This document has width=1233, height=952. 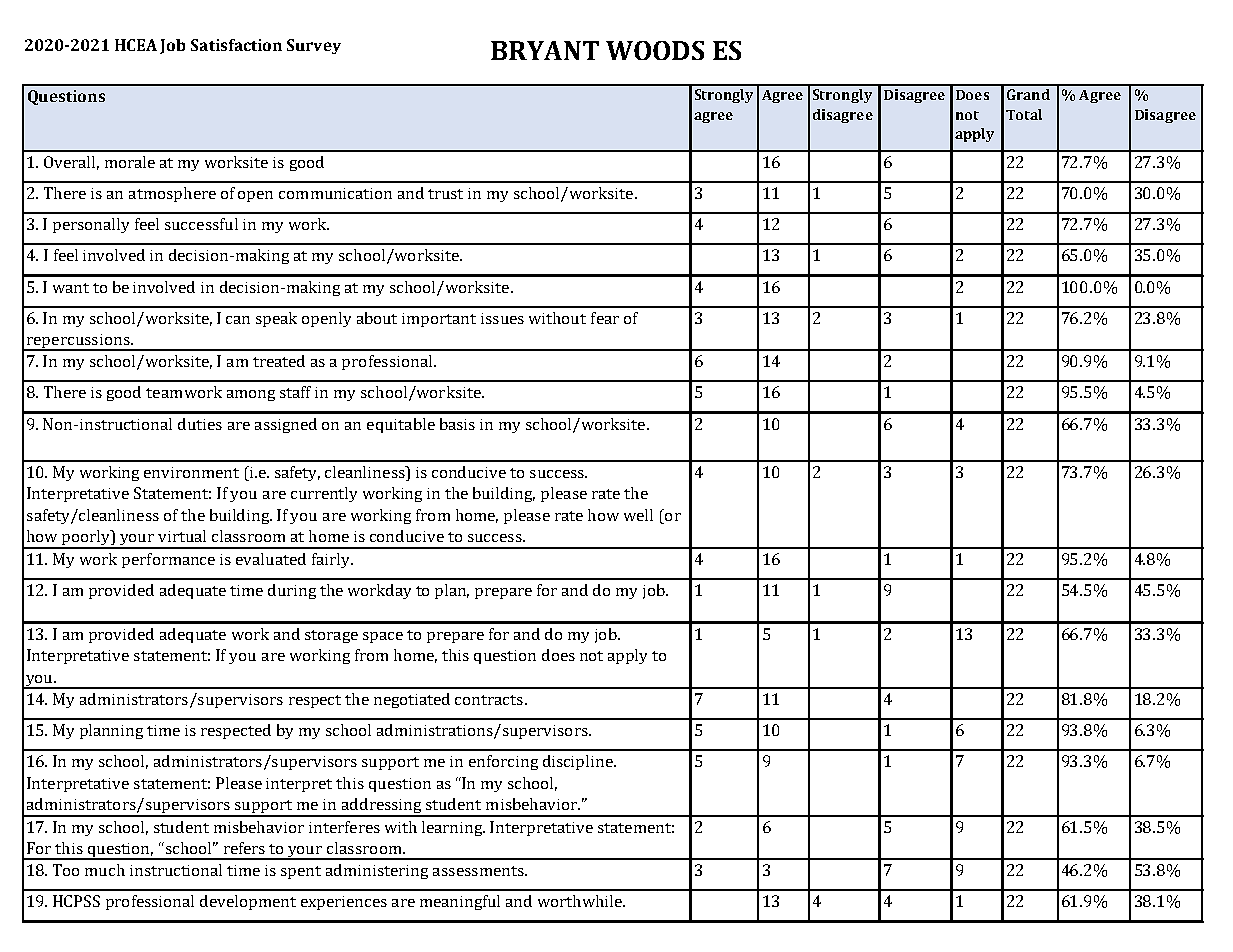 I want to click on much, so click(x=105, y=870).
